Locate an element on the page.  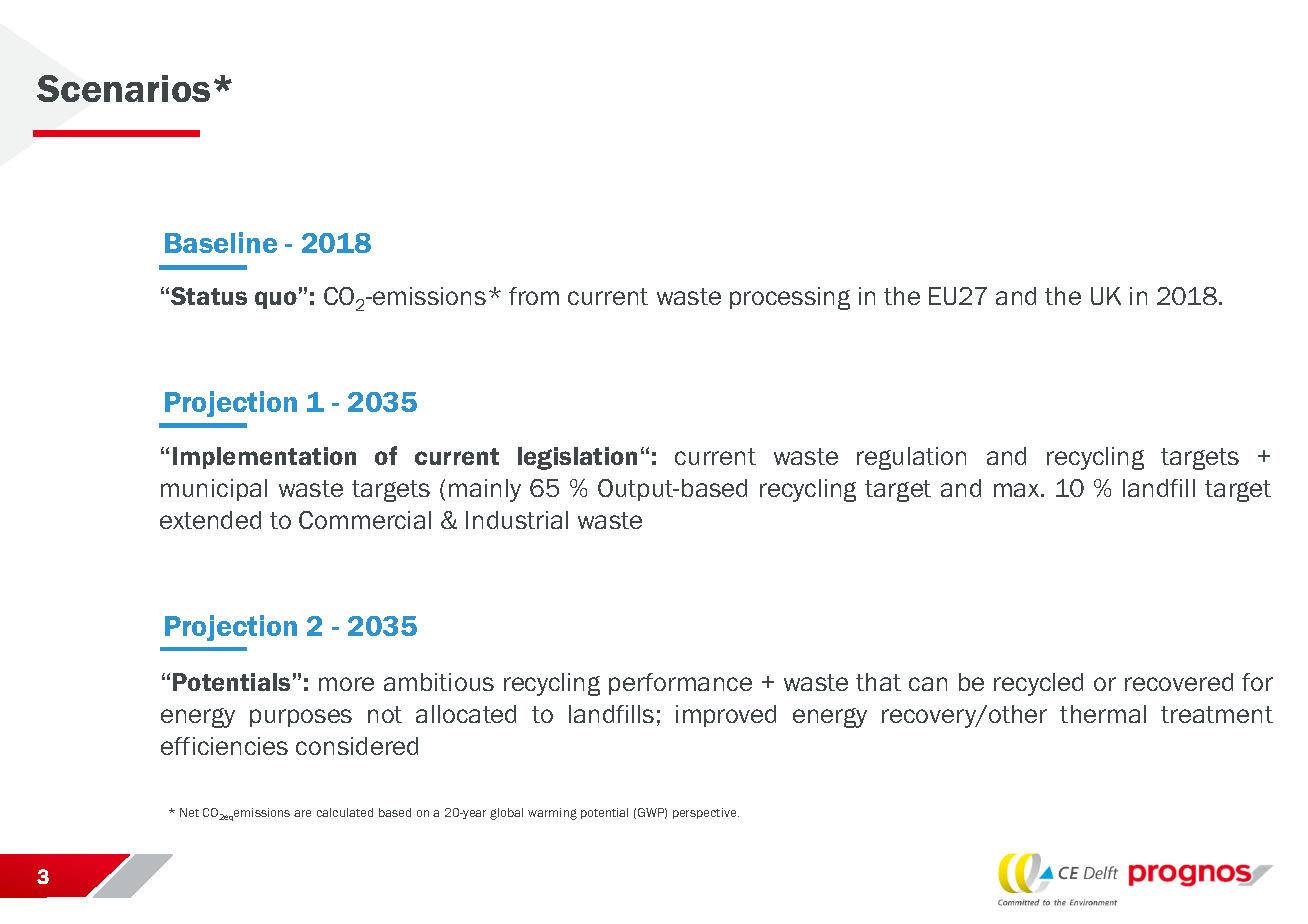
legislation is located at coordinates (577, 458).
